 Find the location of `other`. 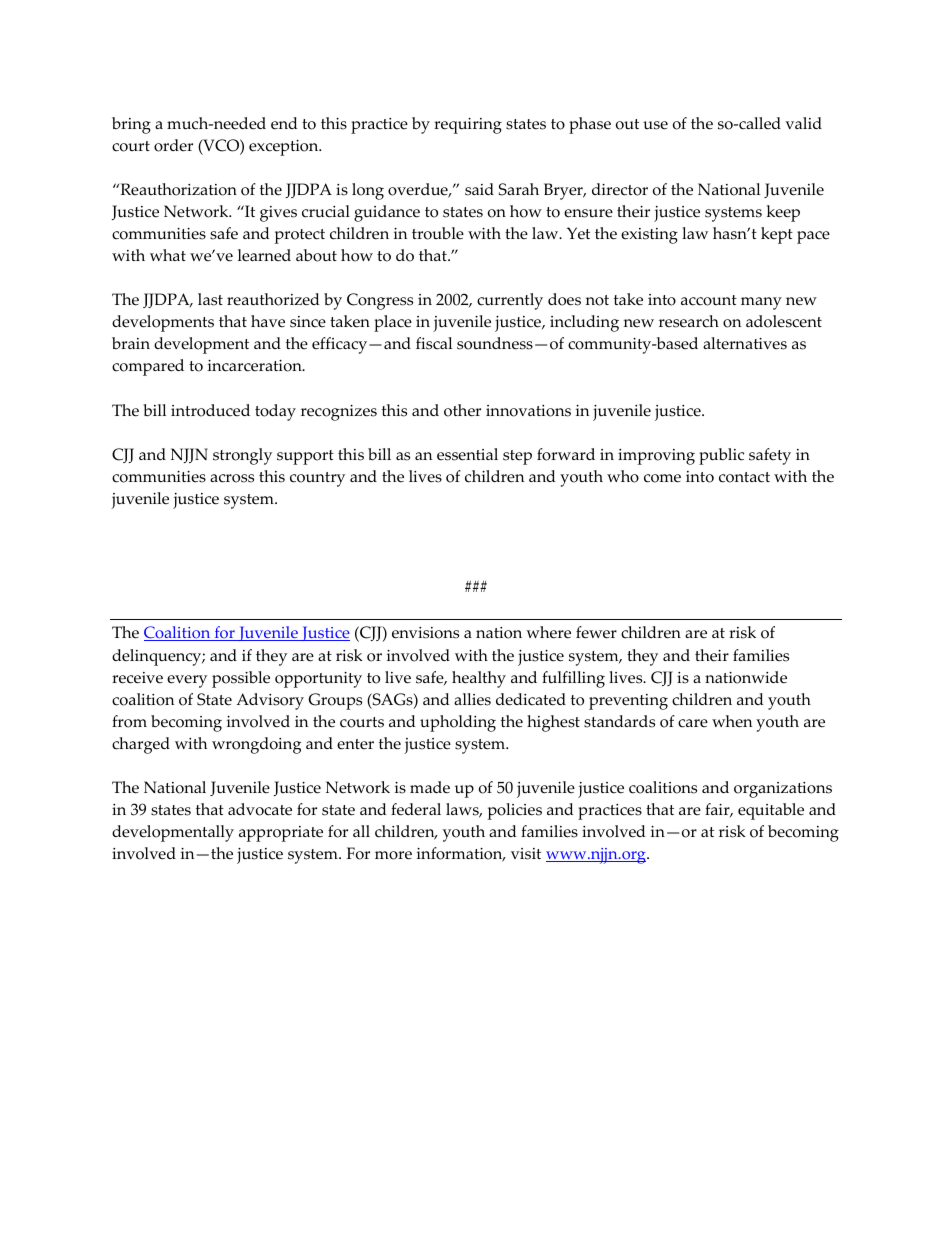

other is located at coordinates (462, 410).
